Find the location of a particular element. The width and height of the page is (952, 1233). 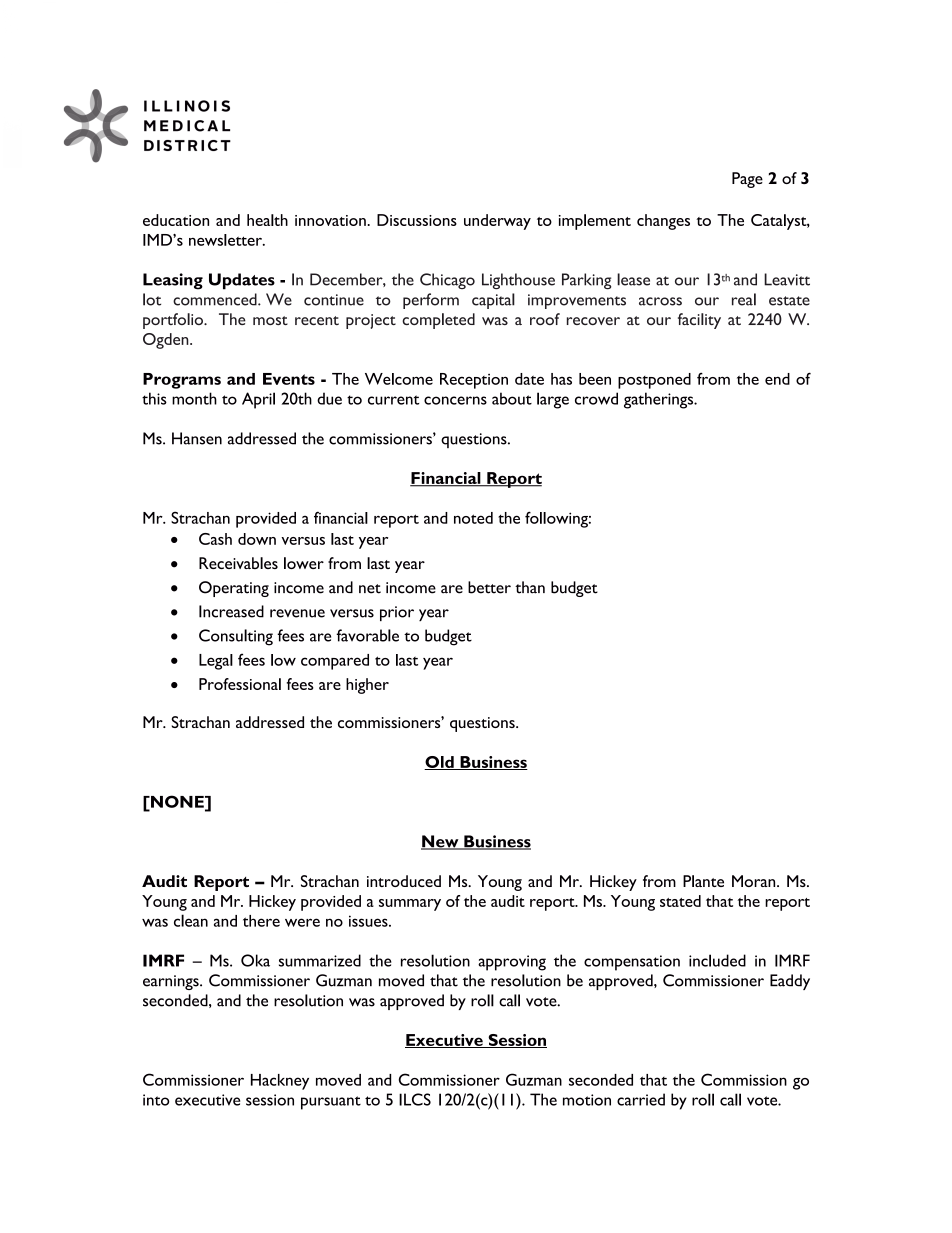

Page is located at coordinates (747, 180).
